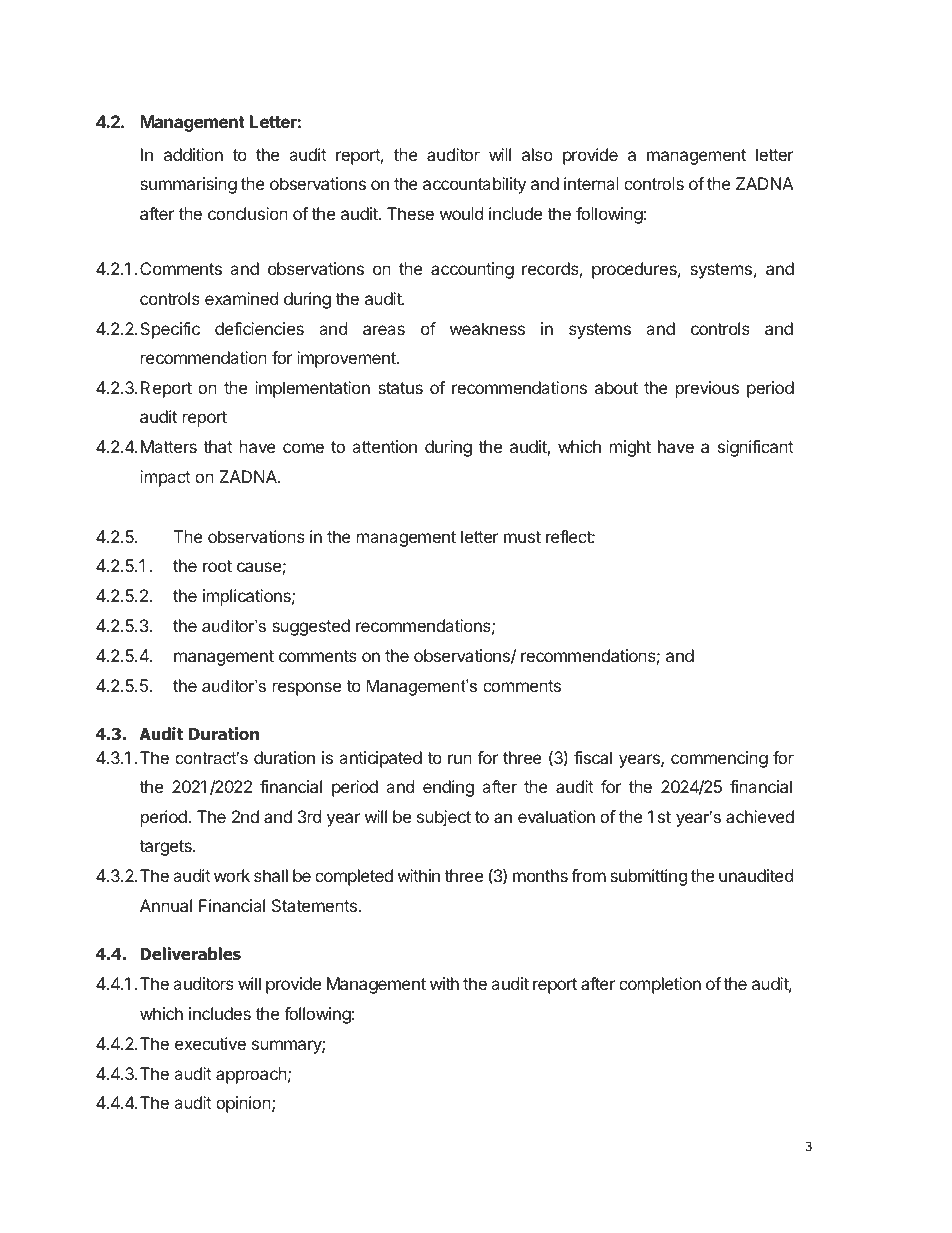 The height and width of the page is (1233, 952). Describe the element at coordinates (648, 877) in the page. I see `submitting` at that location.
